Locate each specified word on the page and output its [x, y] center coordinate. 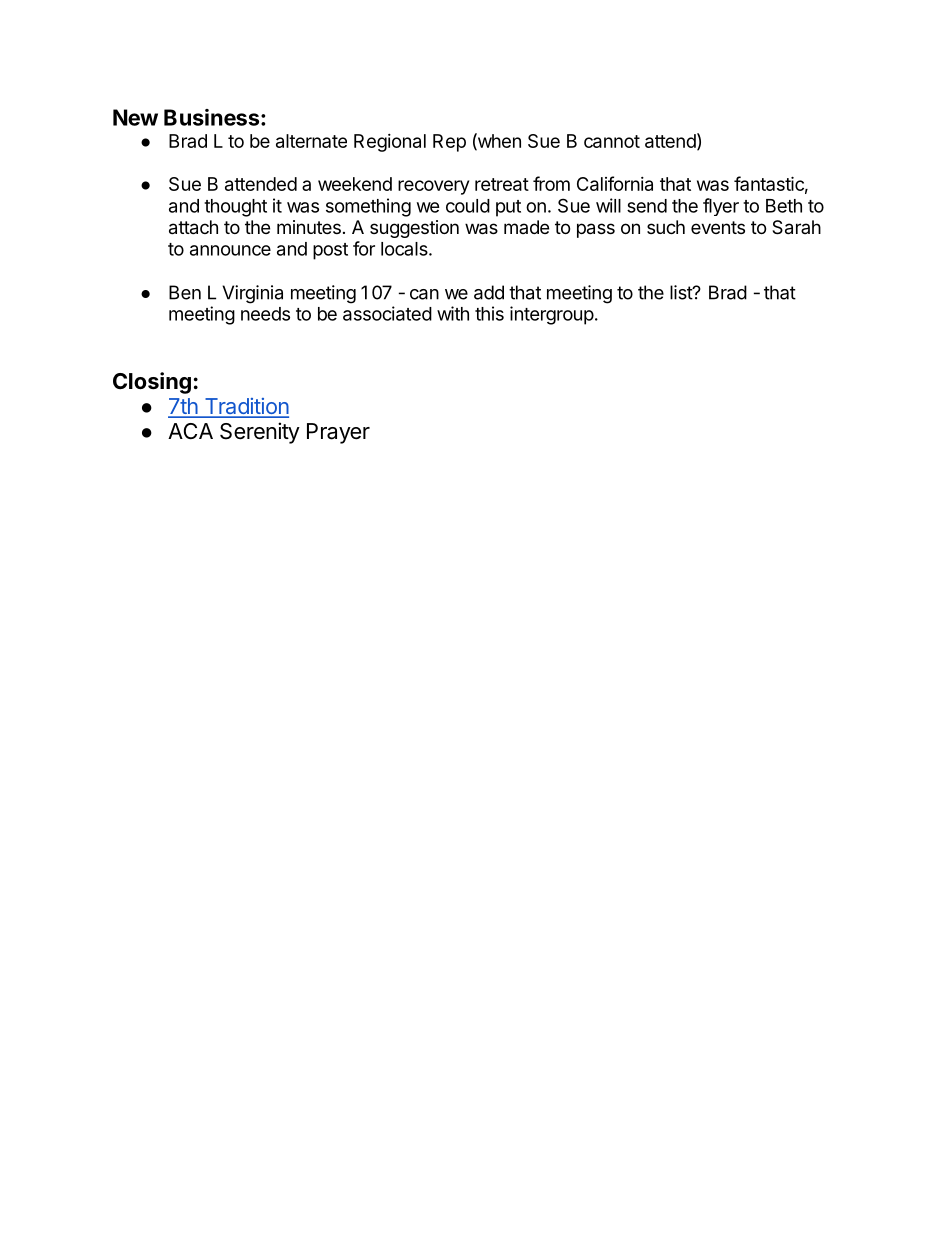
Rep [449, 143]
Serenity [260, 433]
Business [211, 117]
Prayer [338, 433]
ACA [190, 431]
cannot [612, 141]
